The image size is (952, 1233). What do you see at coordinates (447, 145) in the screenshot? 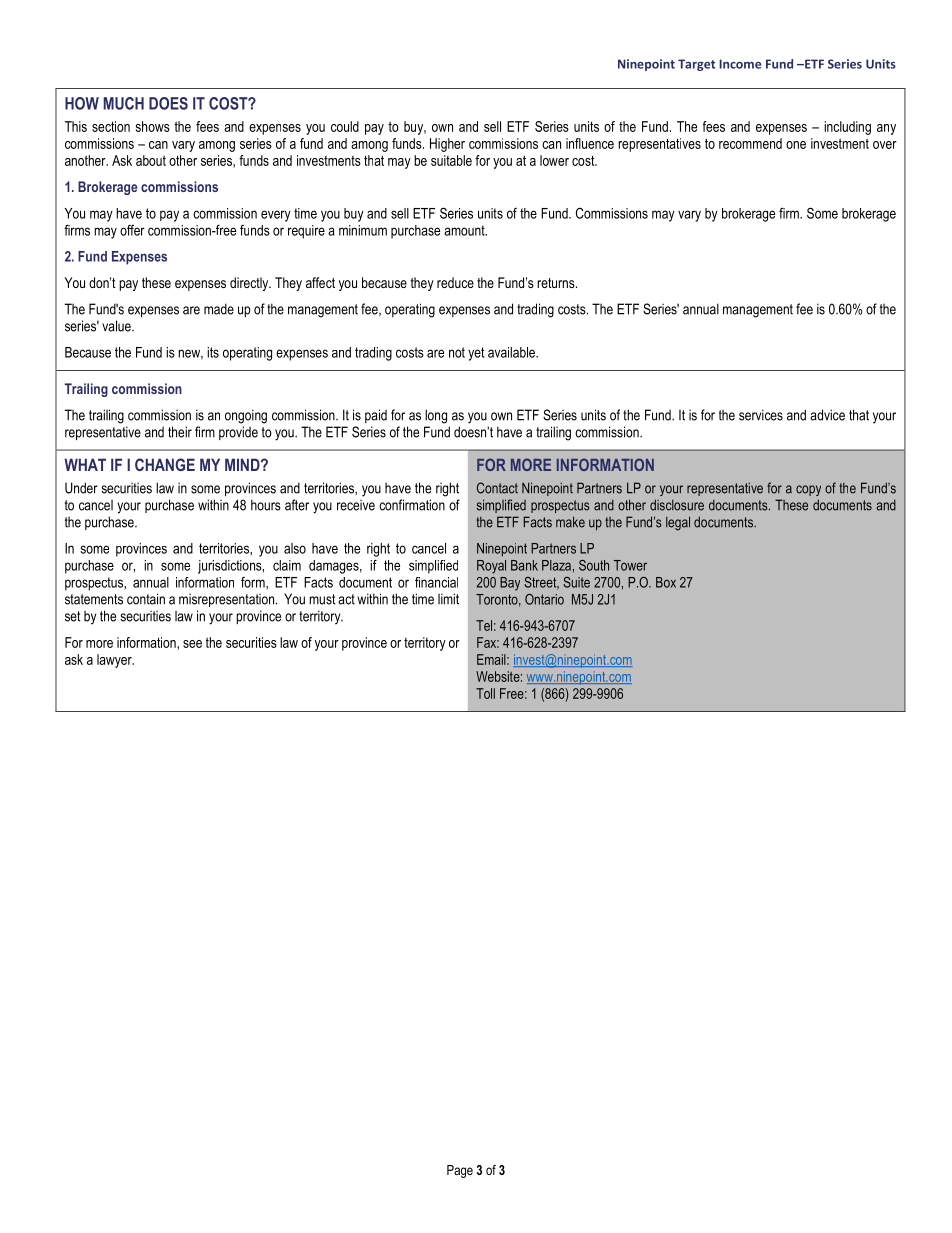
I see `Higher` at bounding box center [447, 145].
